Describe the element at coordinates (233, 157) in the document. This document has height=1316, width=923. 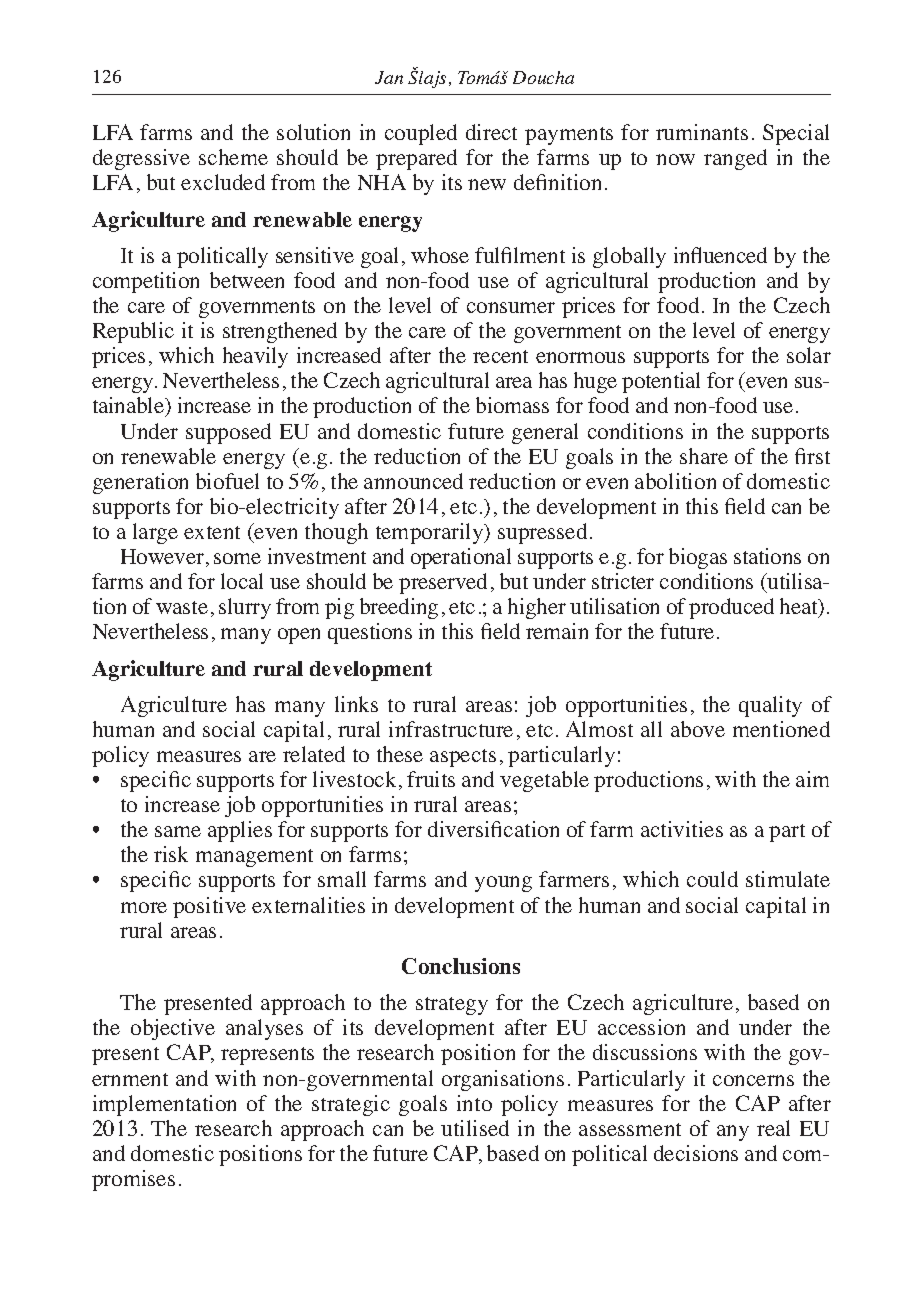
I see `scheme` at that location.
